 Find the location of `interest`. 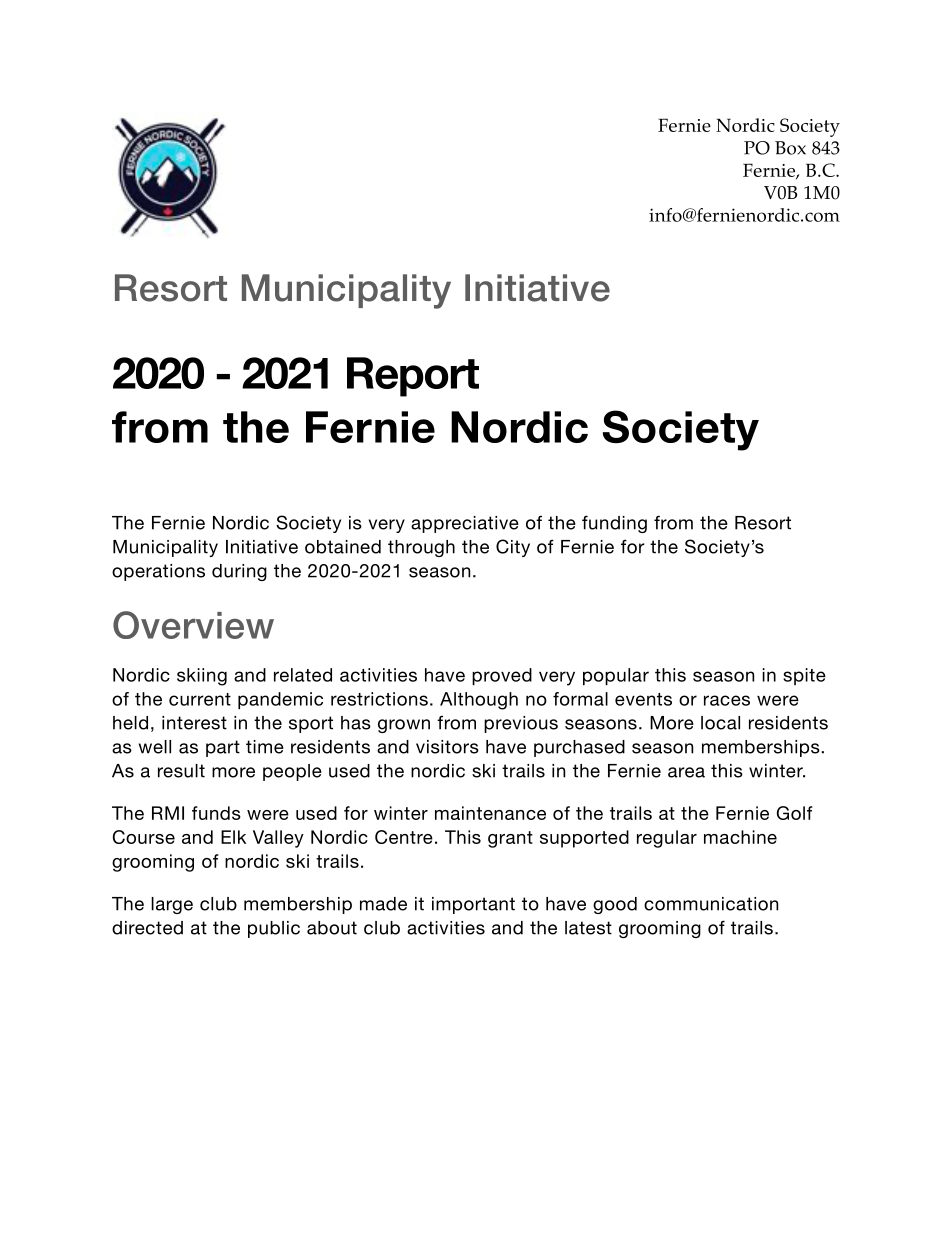

interest is located at coordinates (194, 723).
